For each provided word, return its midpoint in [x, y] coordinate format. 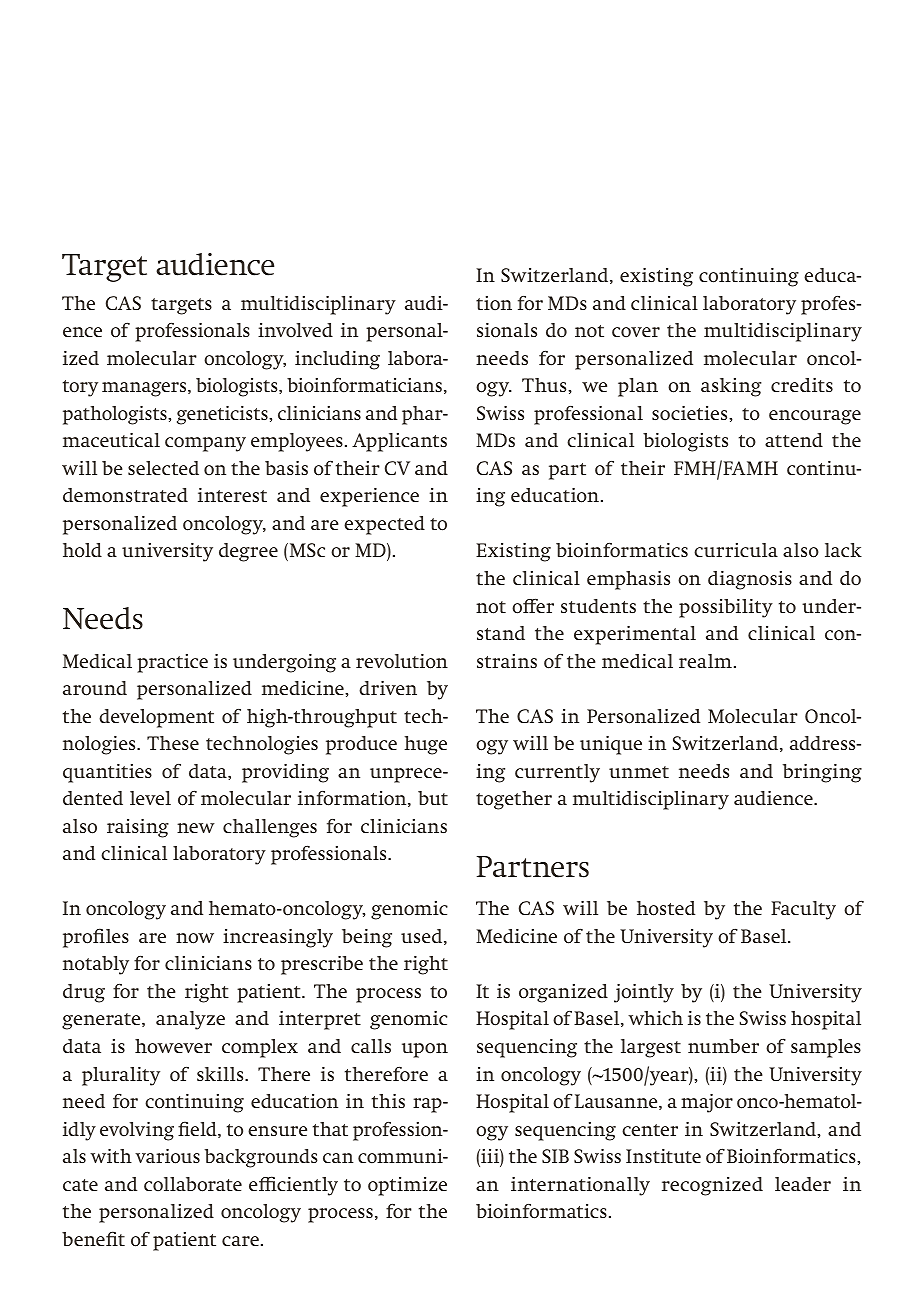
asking [731, 387]
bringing [822, 773]
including [337, 360]
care [242, 1241]
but [433, 798]
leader [803, 1184]
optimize [407, 1186]
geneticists [223, 415]
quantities [107, 773]
